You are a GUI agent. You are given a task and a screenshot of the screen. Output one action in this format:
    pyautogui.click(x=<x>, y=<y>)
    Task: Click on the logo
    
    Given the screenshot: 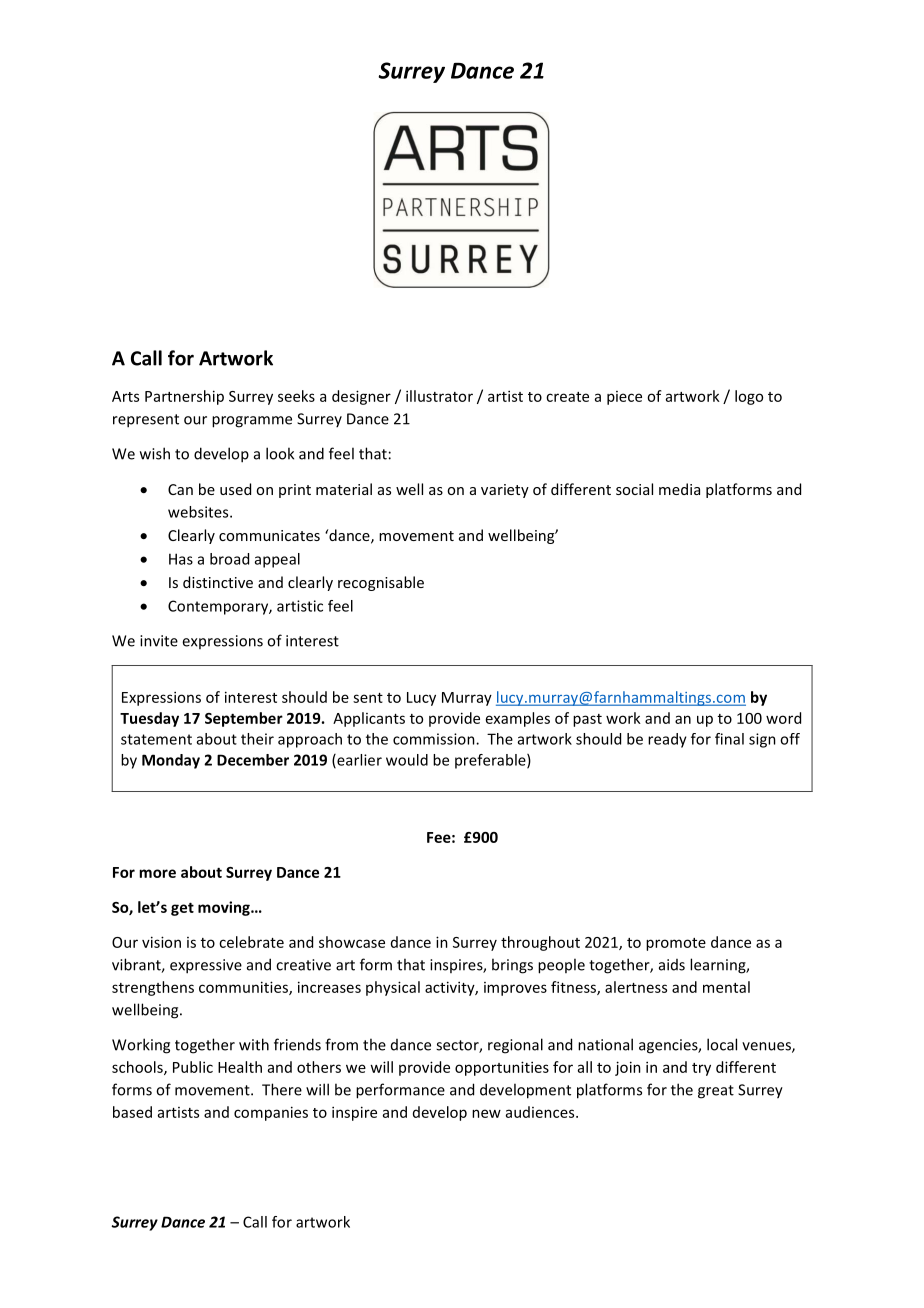 What is the action you would take?
    pyautogui.click(x=749, y=397)
